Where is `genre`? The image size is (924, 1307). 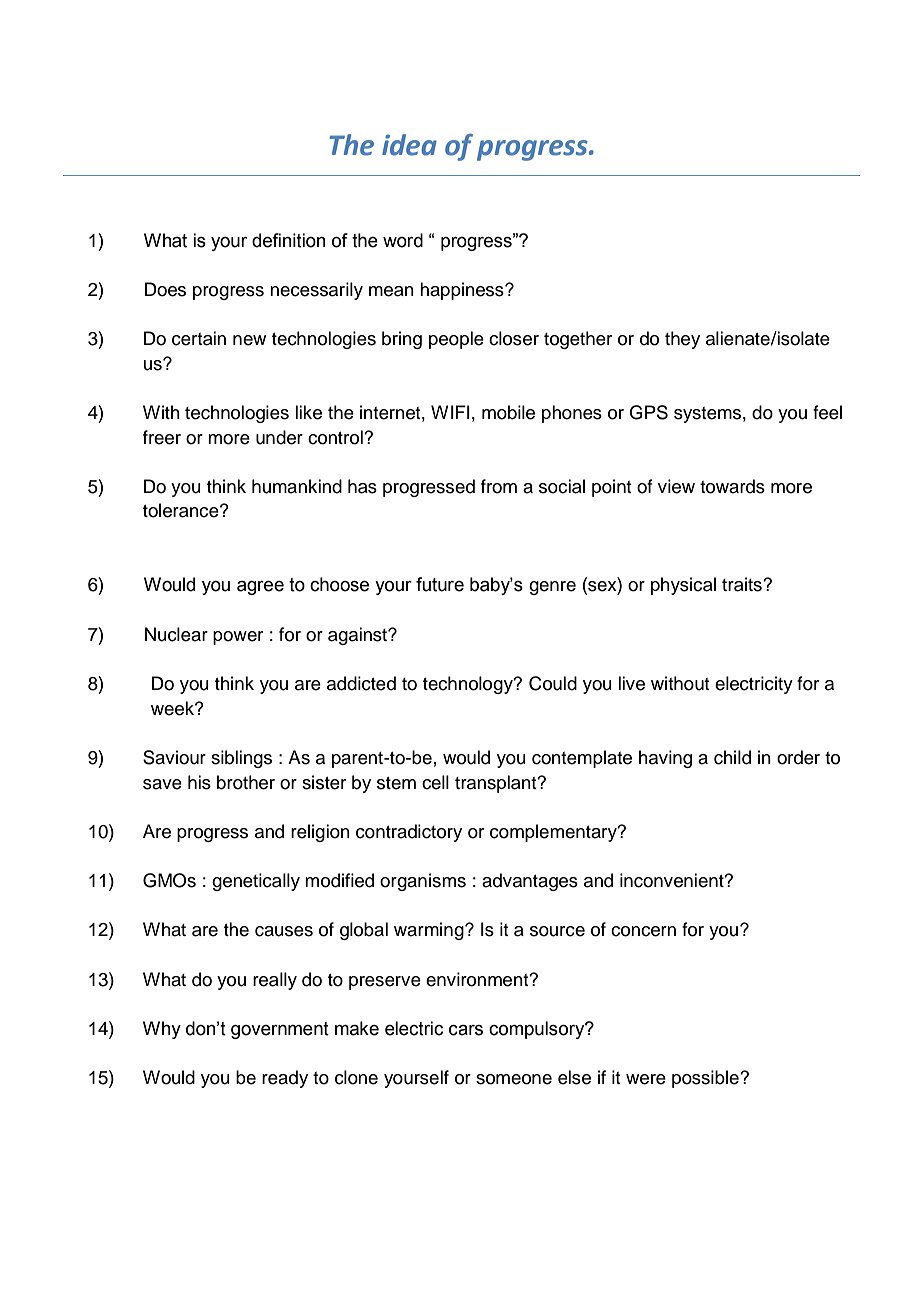
genre is located at coordinates (552, 588).
